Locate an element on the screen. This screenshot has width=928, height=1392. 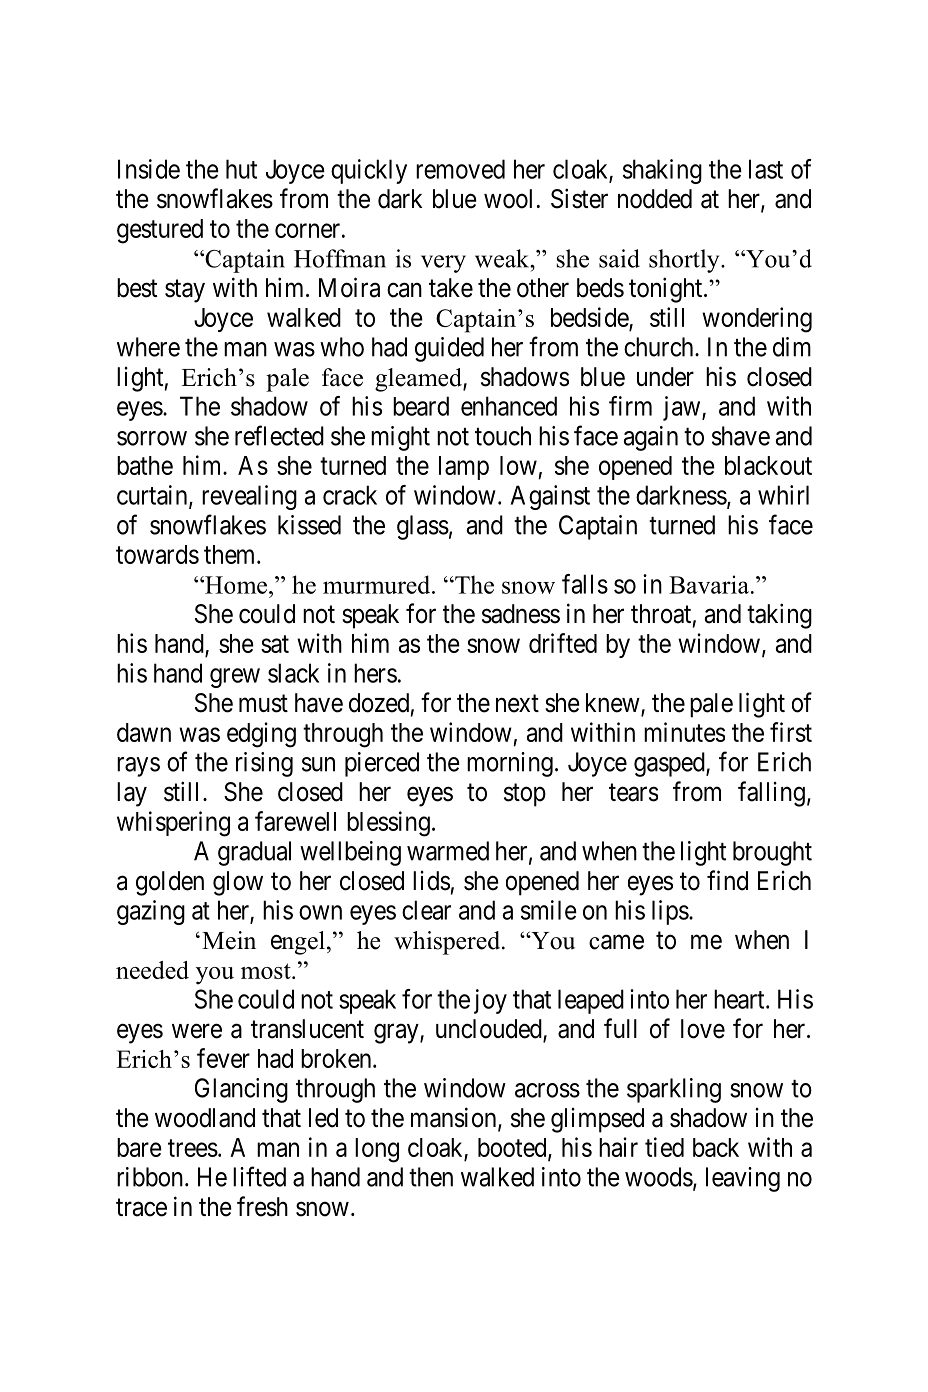
removed is located at coordinates (460, 169).
